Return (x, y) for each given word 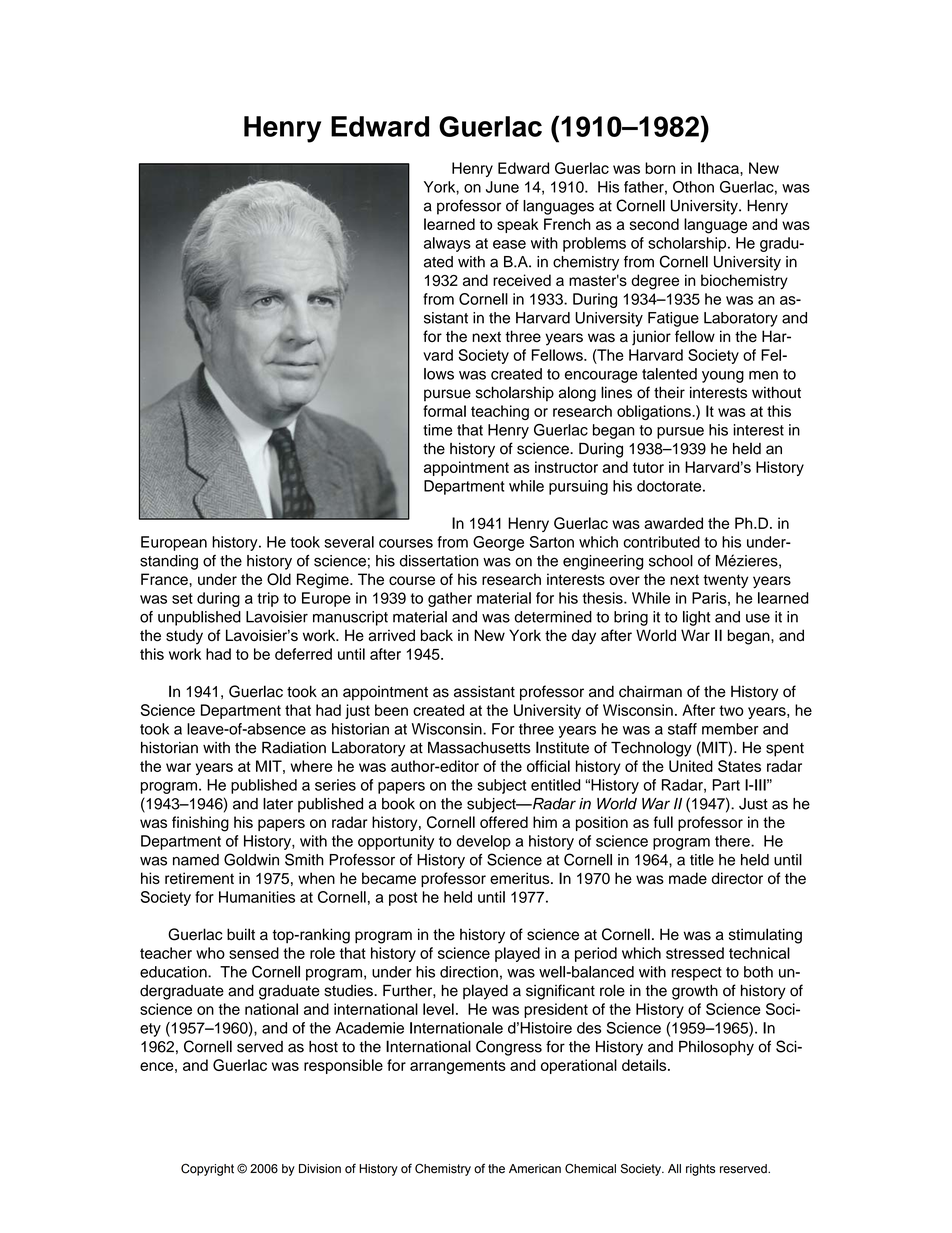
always (447, 244)
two (731, 710)
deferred (303, 654)
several (349, 542)
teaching (500, 412)
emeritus (521, 878)
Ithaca (719, 168)
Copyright (207, 1169)
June (502, 187)
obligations (655, 412)
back (437, 635)
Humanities (257, 897)
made (688, 878)
